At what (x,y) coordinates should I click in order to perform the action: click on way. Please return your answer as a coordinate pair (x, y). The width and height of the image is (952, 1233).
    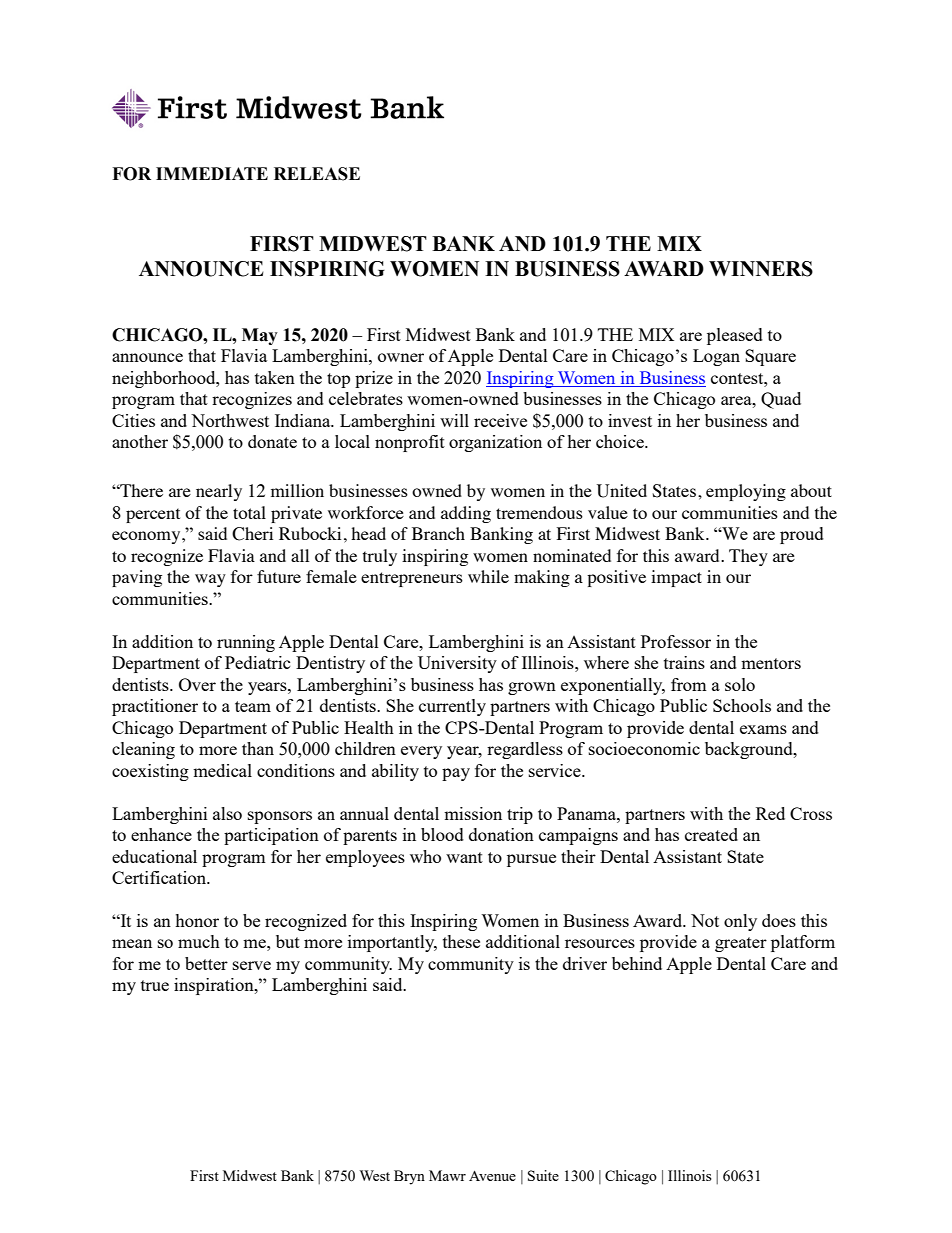
    Looking at the image, I should click on (210, 580).
